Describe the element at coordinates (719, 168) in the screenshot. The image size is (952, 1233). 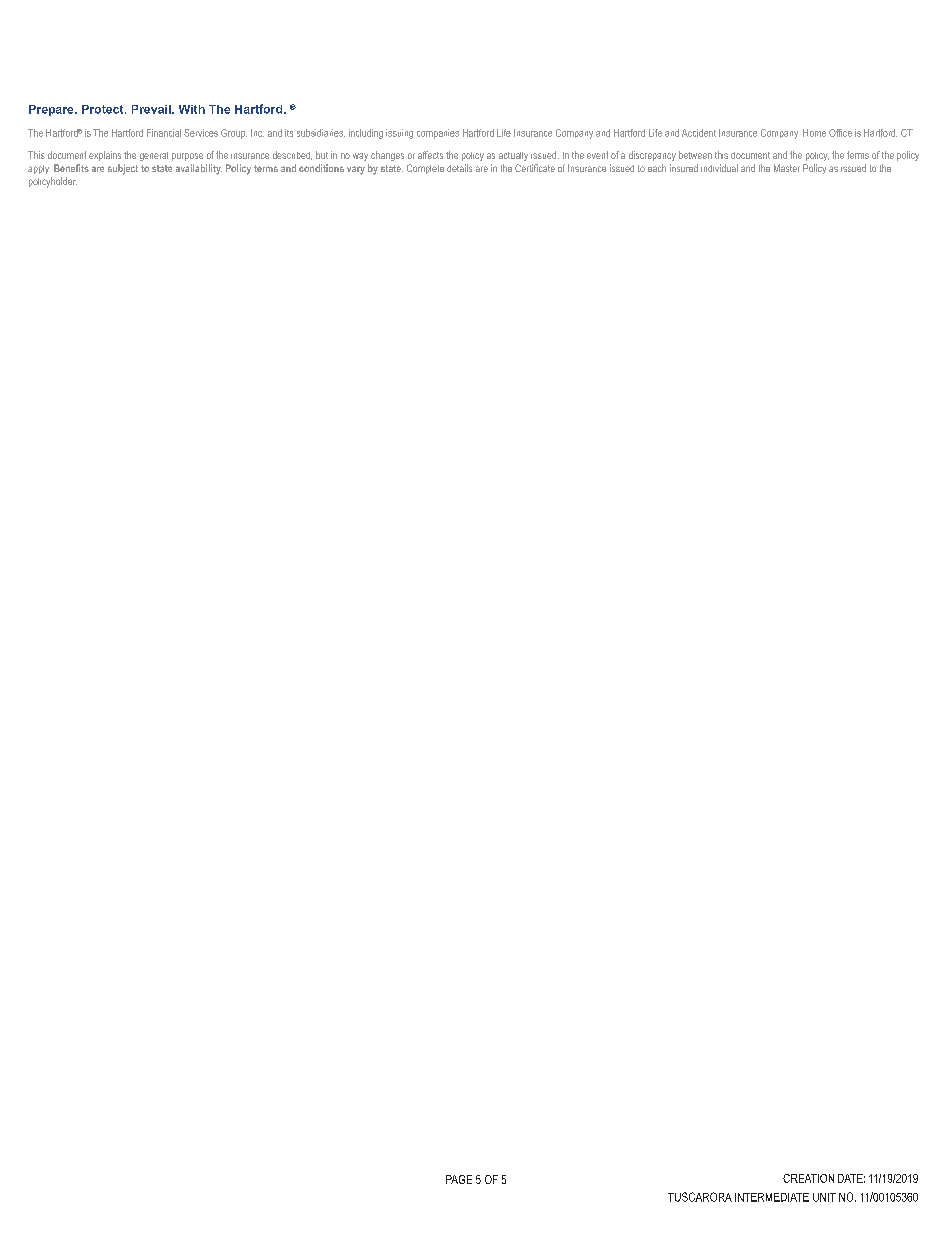
I see `individual` at that location.
